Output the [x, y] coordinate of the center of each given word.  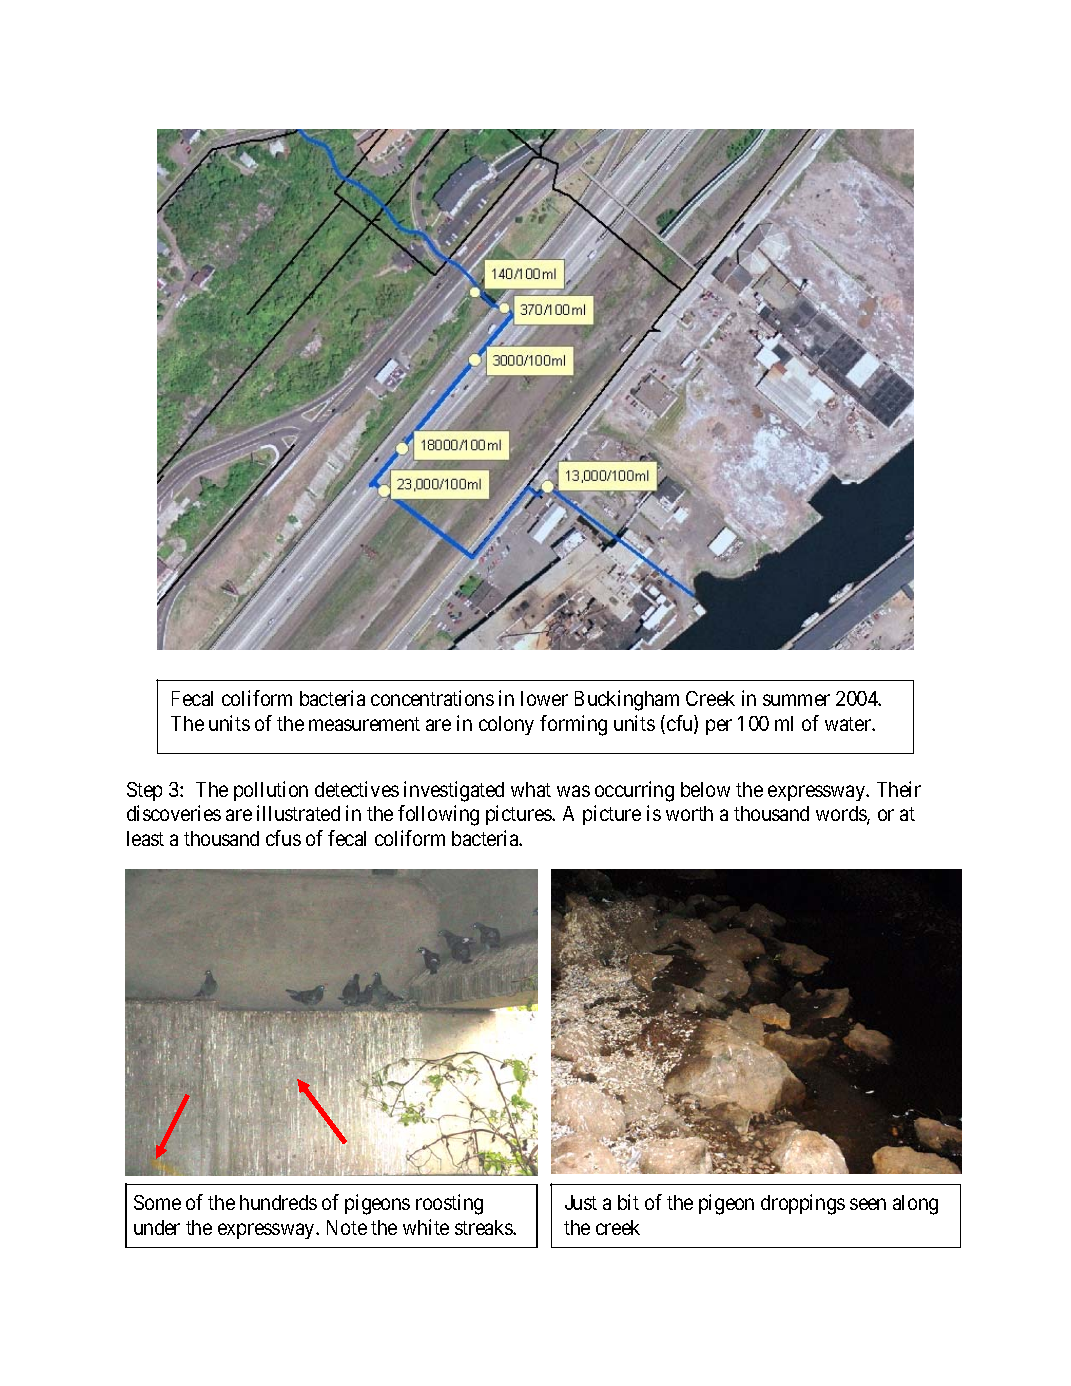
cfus [283, 838]
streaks [484, 1227]
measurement [364, 724]
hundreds [278, 1202]
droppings [803, 1204]
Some [157, 1202]
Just [581, 1202]
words [842, 815]
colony [506, 725]
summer [796, 700]
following [438, 815]
